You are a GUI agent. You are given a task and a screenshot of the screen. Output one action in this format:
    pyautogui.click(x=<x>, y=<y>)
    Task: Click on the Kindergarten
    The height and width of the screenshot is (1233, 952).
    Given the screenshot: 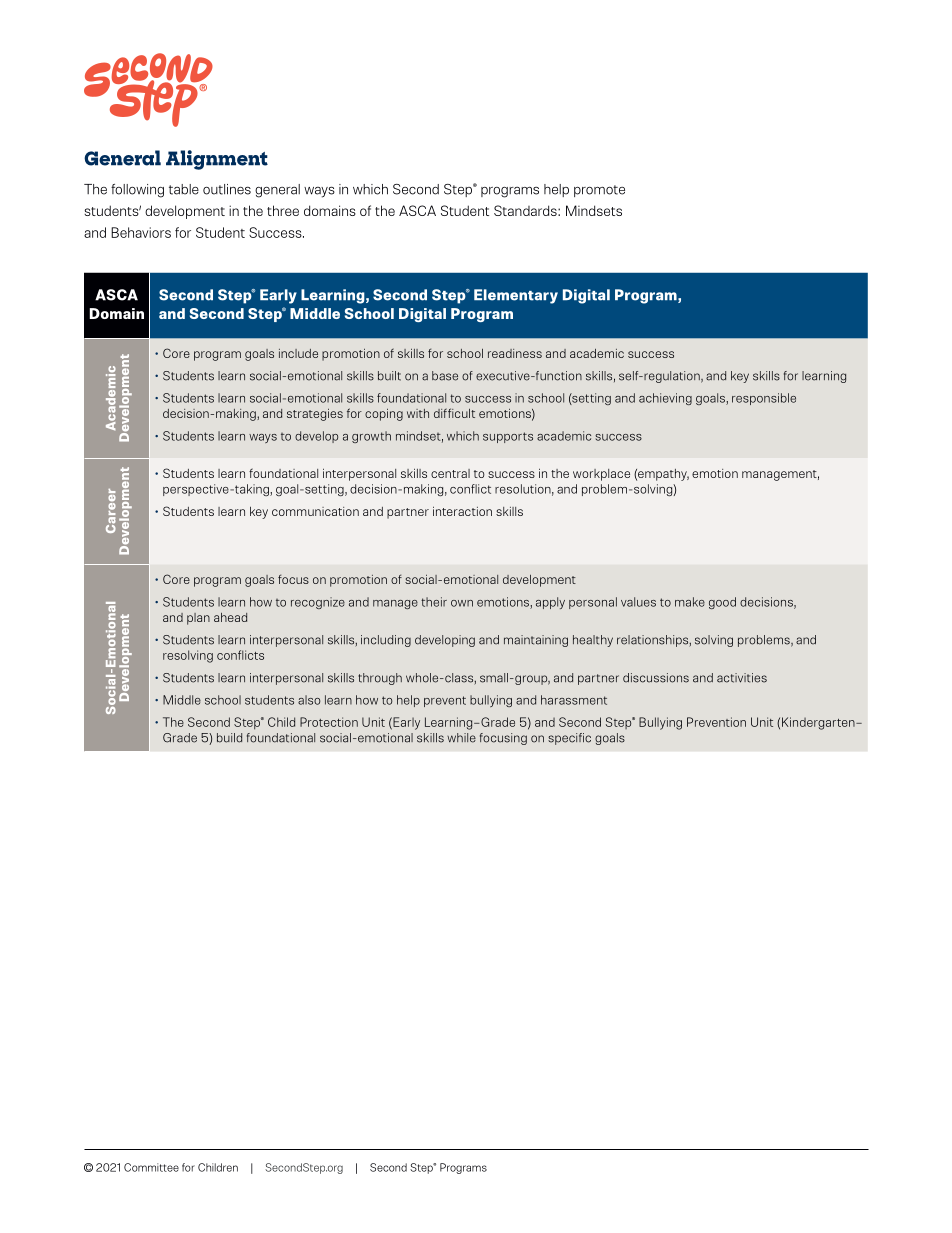 What is the action you would take?
    pyautogui.click(x=819, y=723)
